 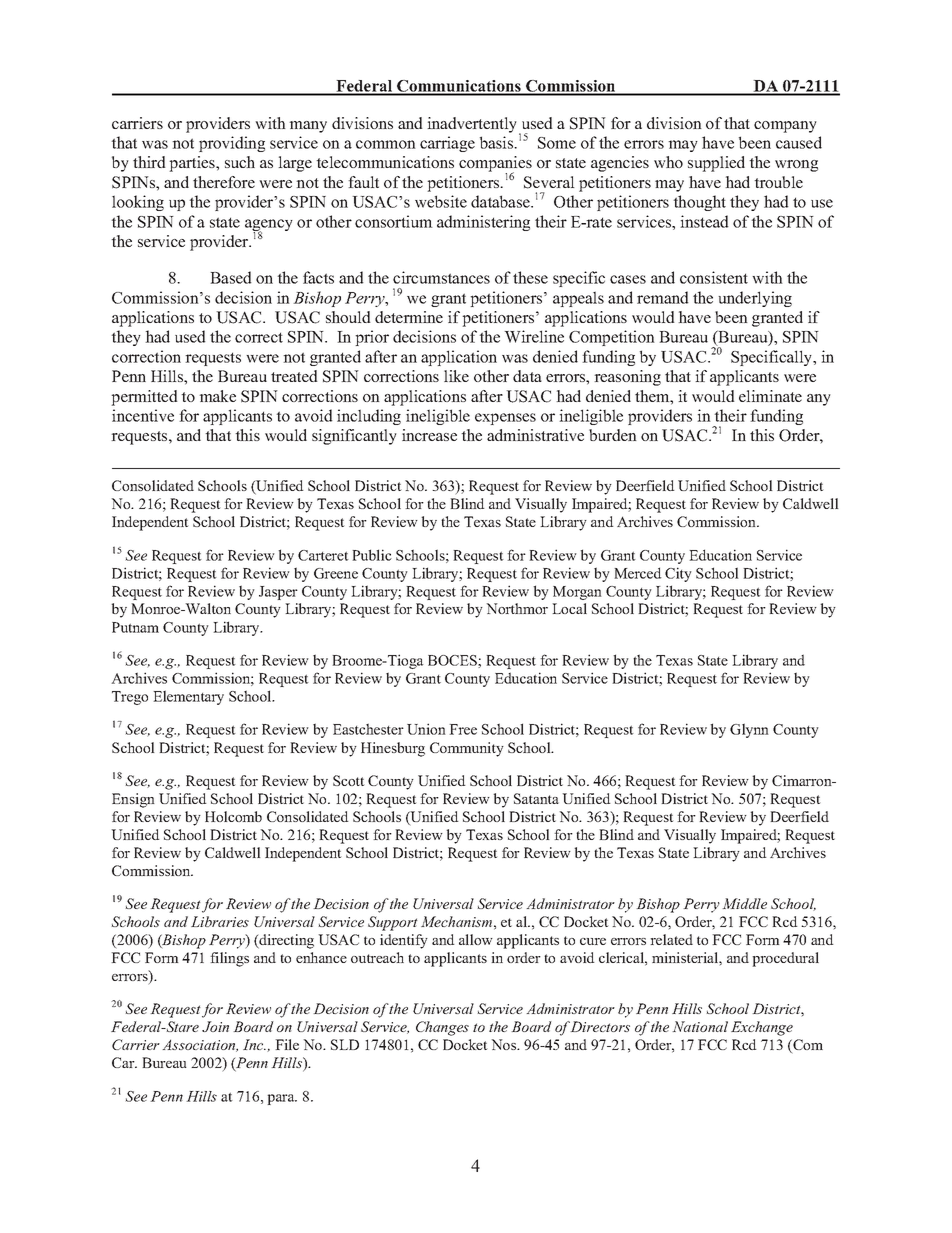 I want to click on Nos, so click(x=505, y=1044).
